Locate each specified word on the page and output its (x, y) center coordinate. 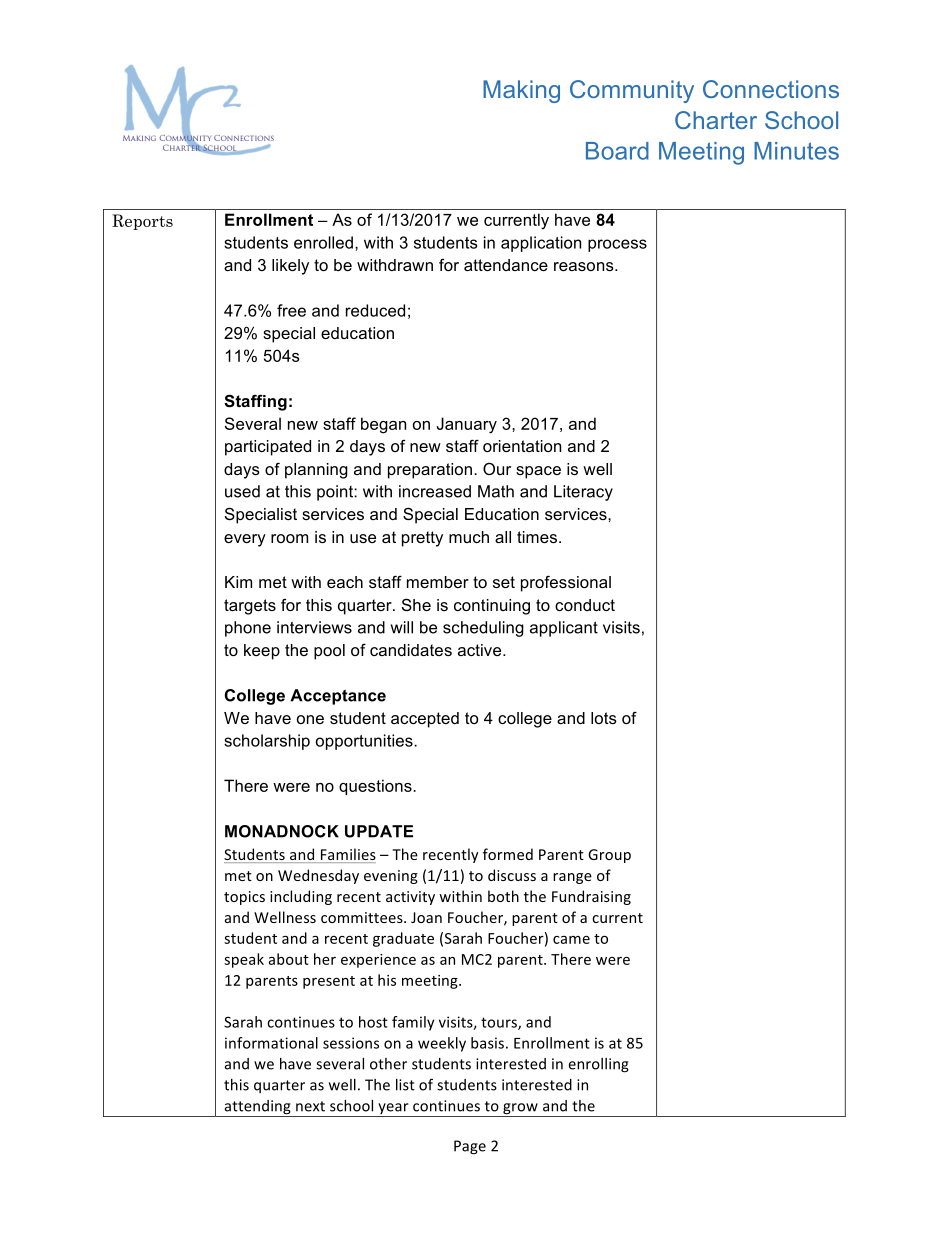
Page (470, 1147)
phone (248, 629)
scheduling (483, 629)
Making (521, 91)
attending (257, 1108)
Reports (142, 222)
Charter (716, 120)
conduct (585, 605)
